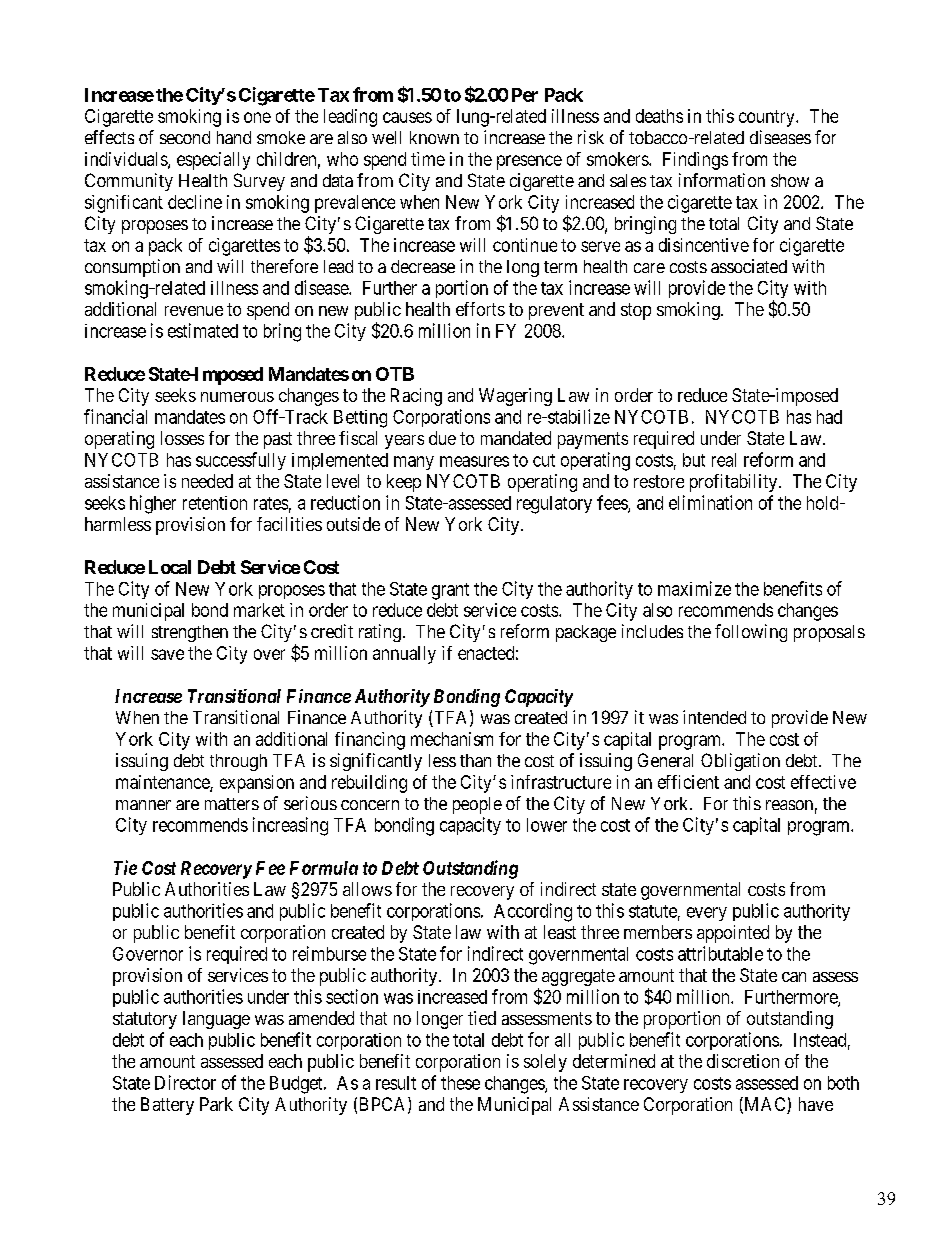 The height and width of the screenshot is (1233, 952). I want to click on these, so click(460, 1083).
